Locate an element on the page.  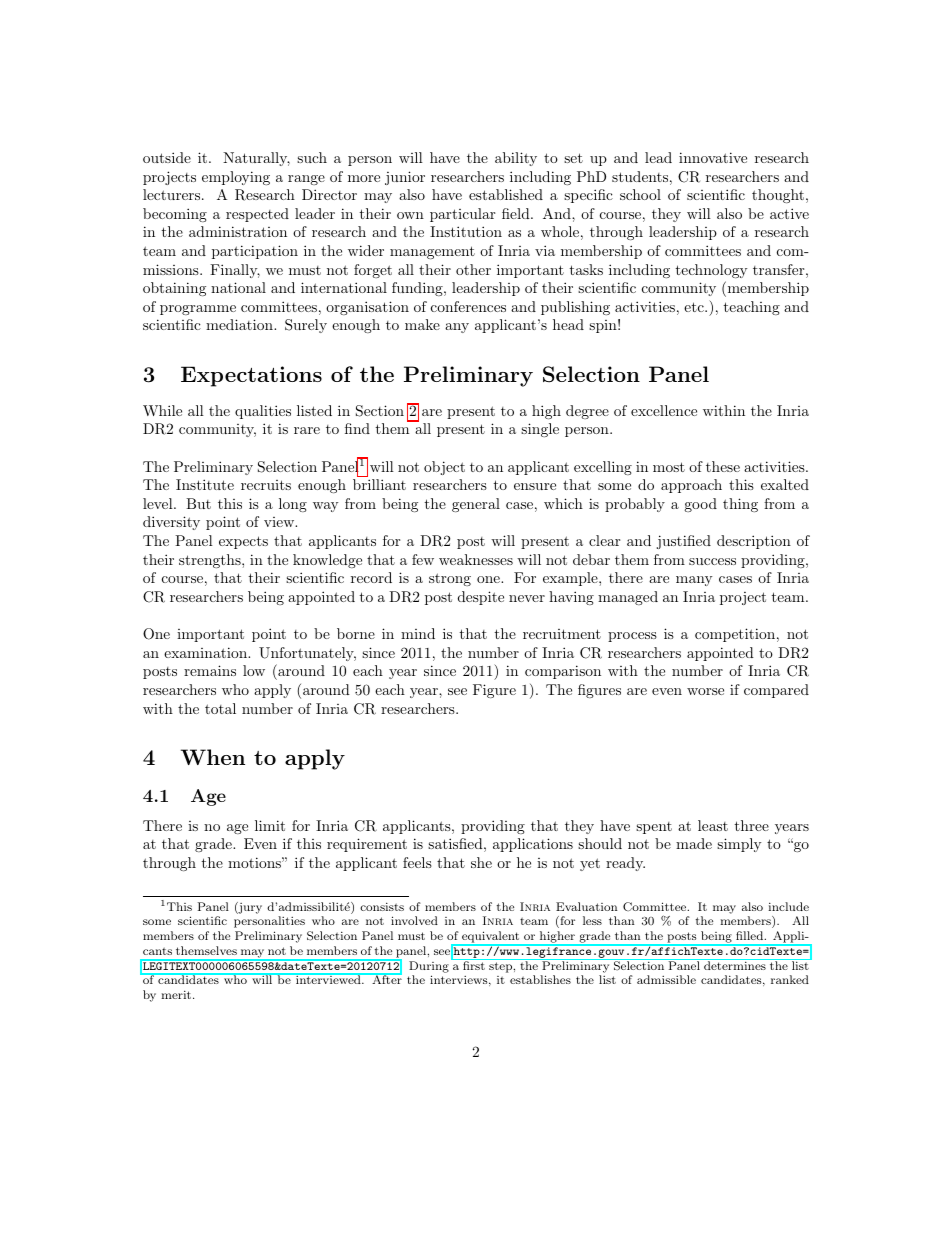
innovative is located at coordinates (713, 157).
